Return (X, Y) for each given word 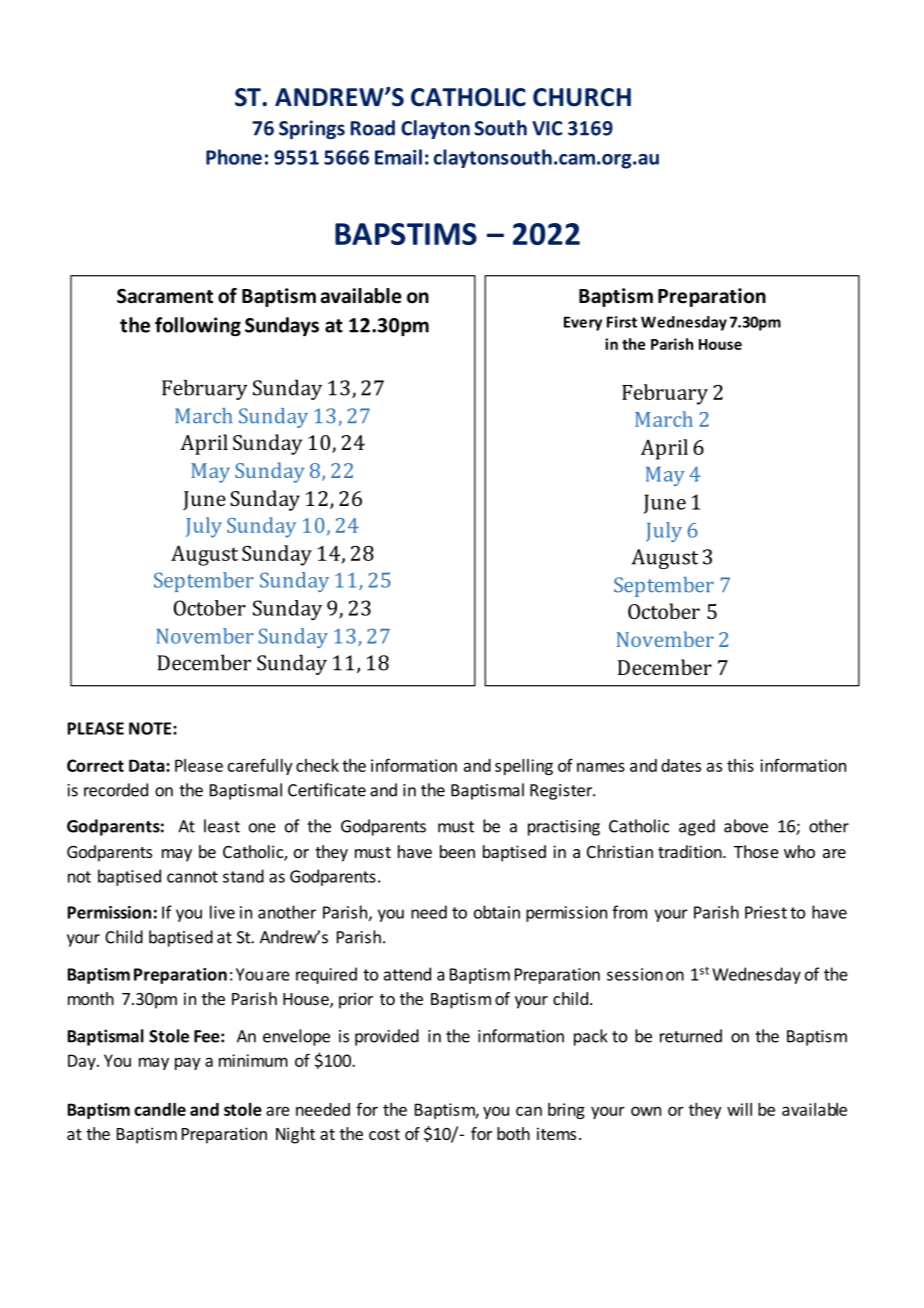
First (622, 322)
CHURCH (582, 97)
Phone (234, 157)
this (740, 765)
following (198, 326)
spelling (524, 767)
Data (147, 765)
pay (187, 1063)
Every (583, 323)
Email (398, 157)
